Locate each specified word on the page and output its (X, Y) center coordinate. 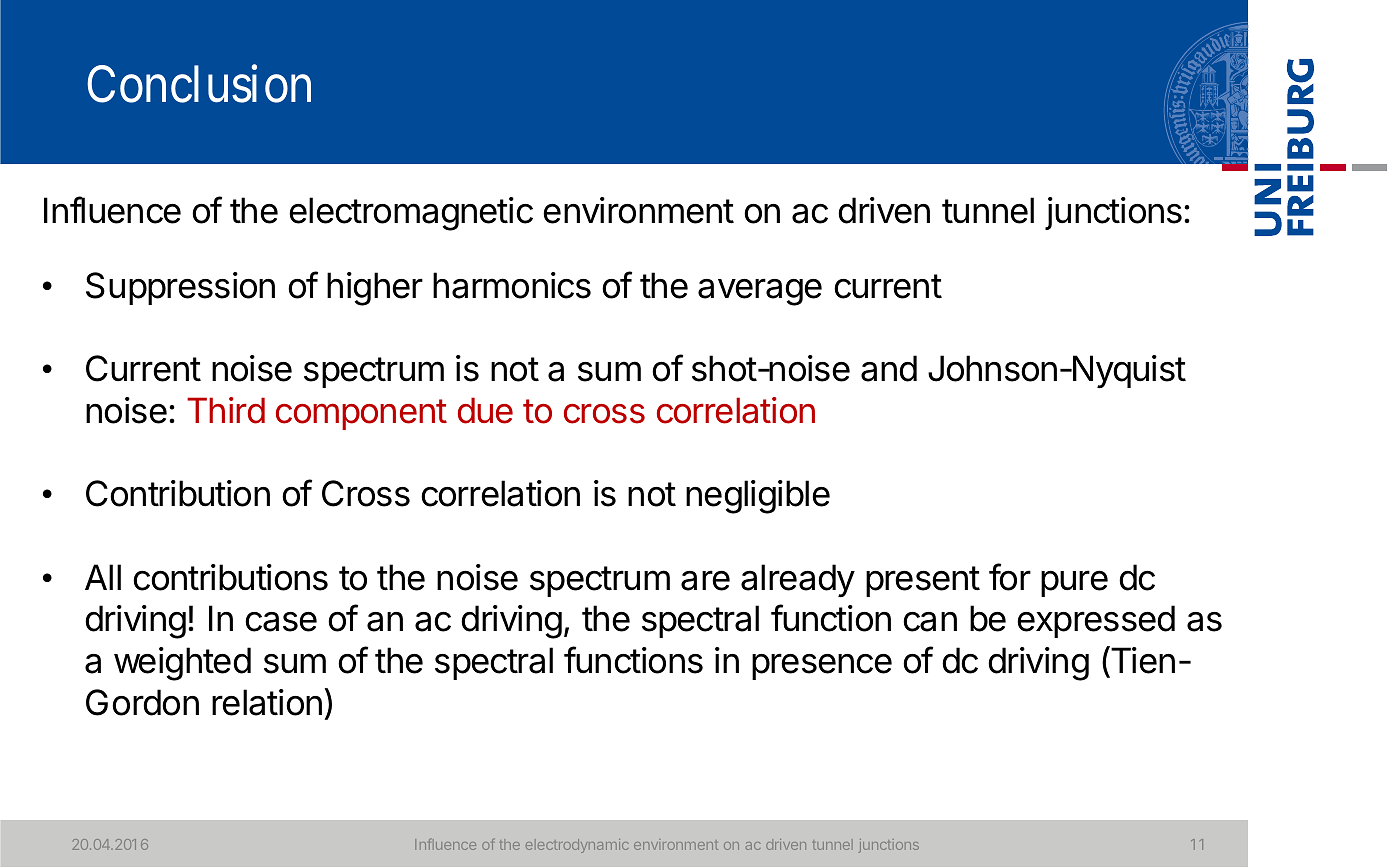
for (1010, 577)
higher (375, 289)
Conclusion (199, 84)
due (485, 410)
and (889, 368)
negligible (758, 497)
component (361, 414)
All (103, 577)
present (923, 581)
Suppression (180, 288)
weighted (182, 664)
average (760, 292)
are (705, 580)
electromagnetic (411, 214)
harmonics (512, 285)
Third (226, 410)
